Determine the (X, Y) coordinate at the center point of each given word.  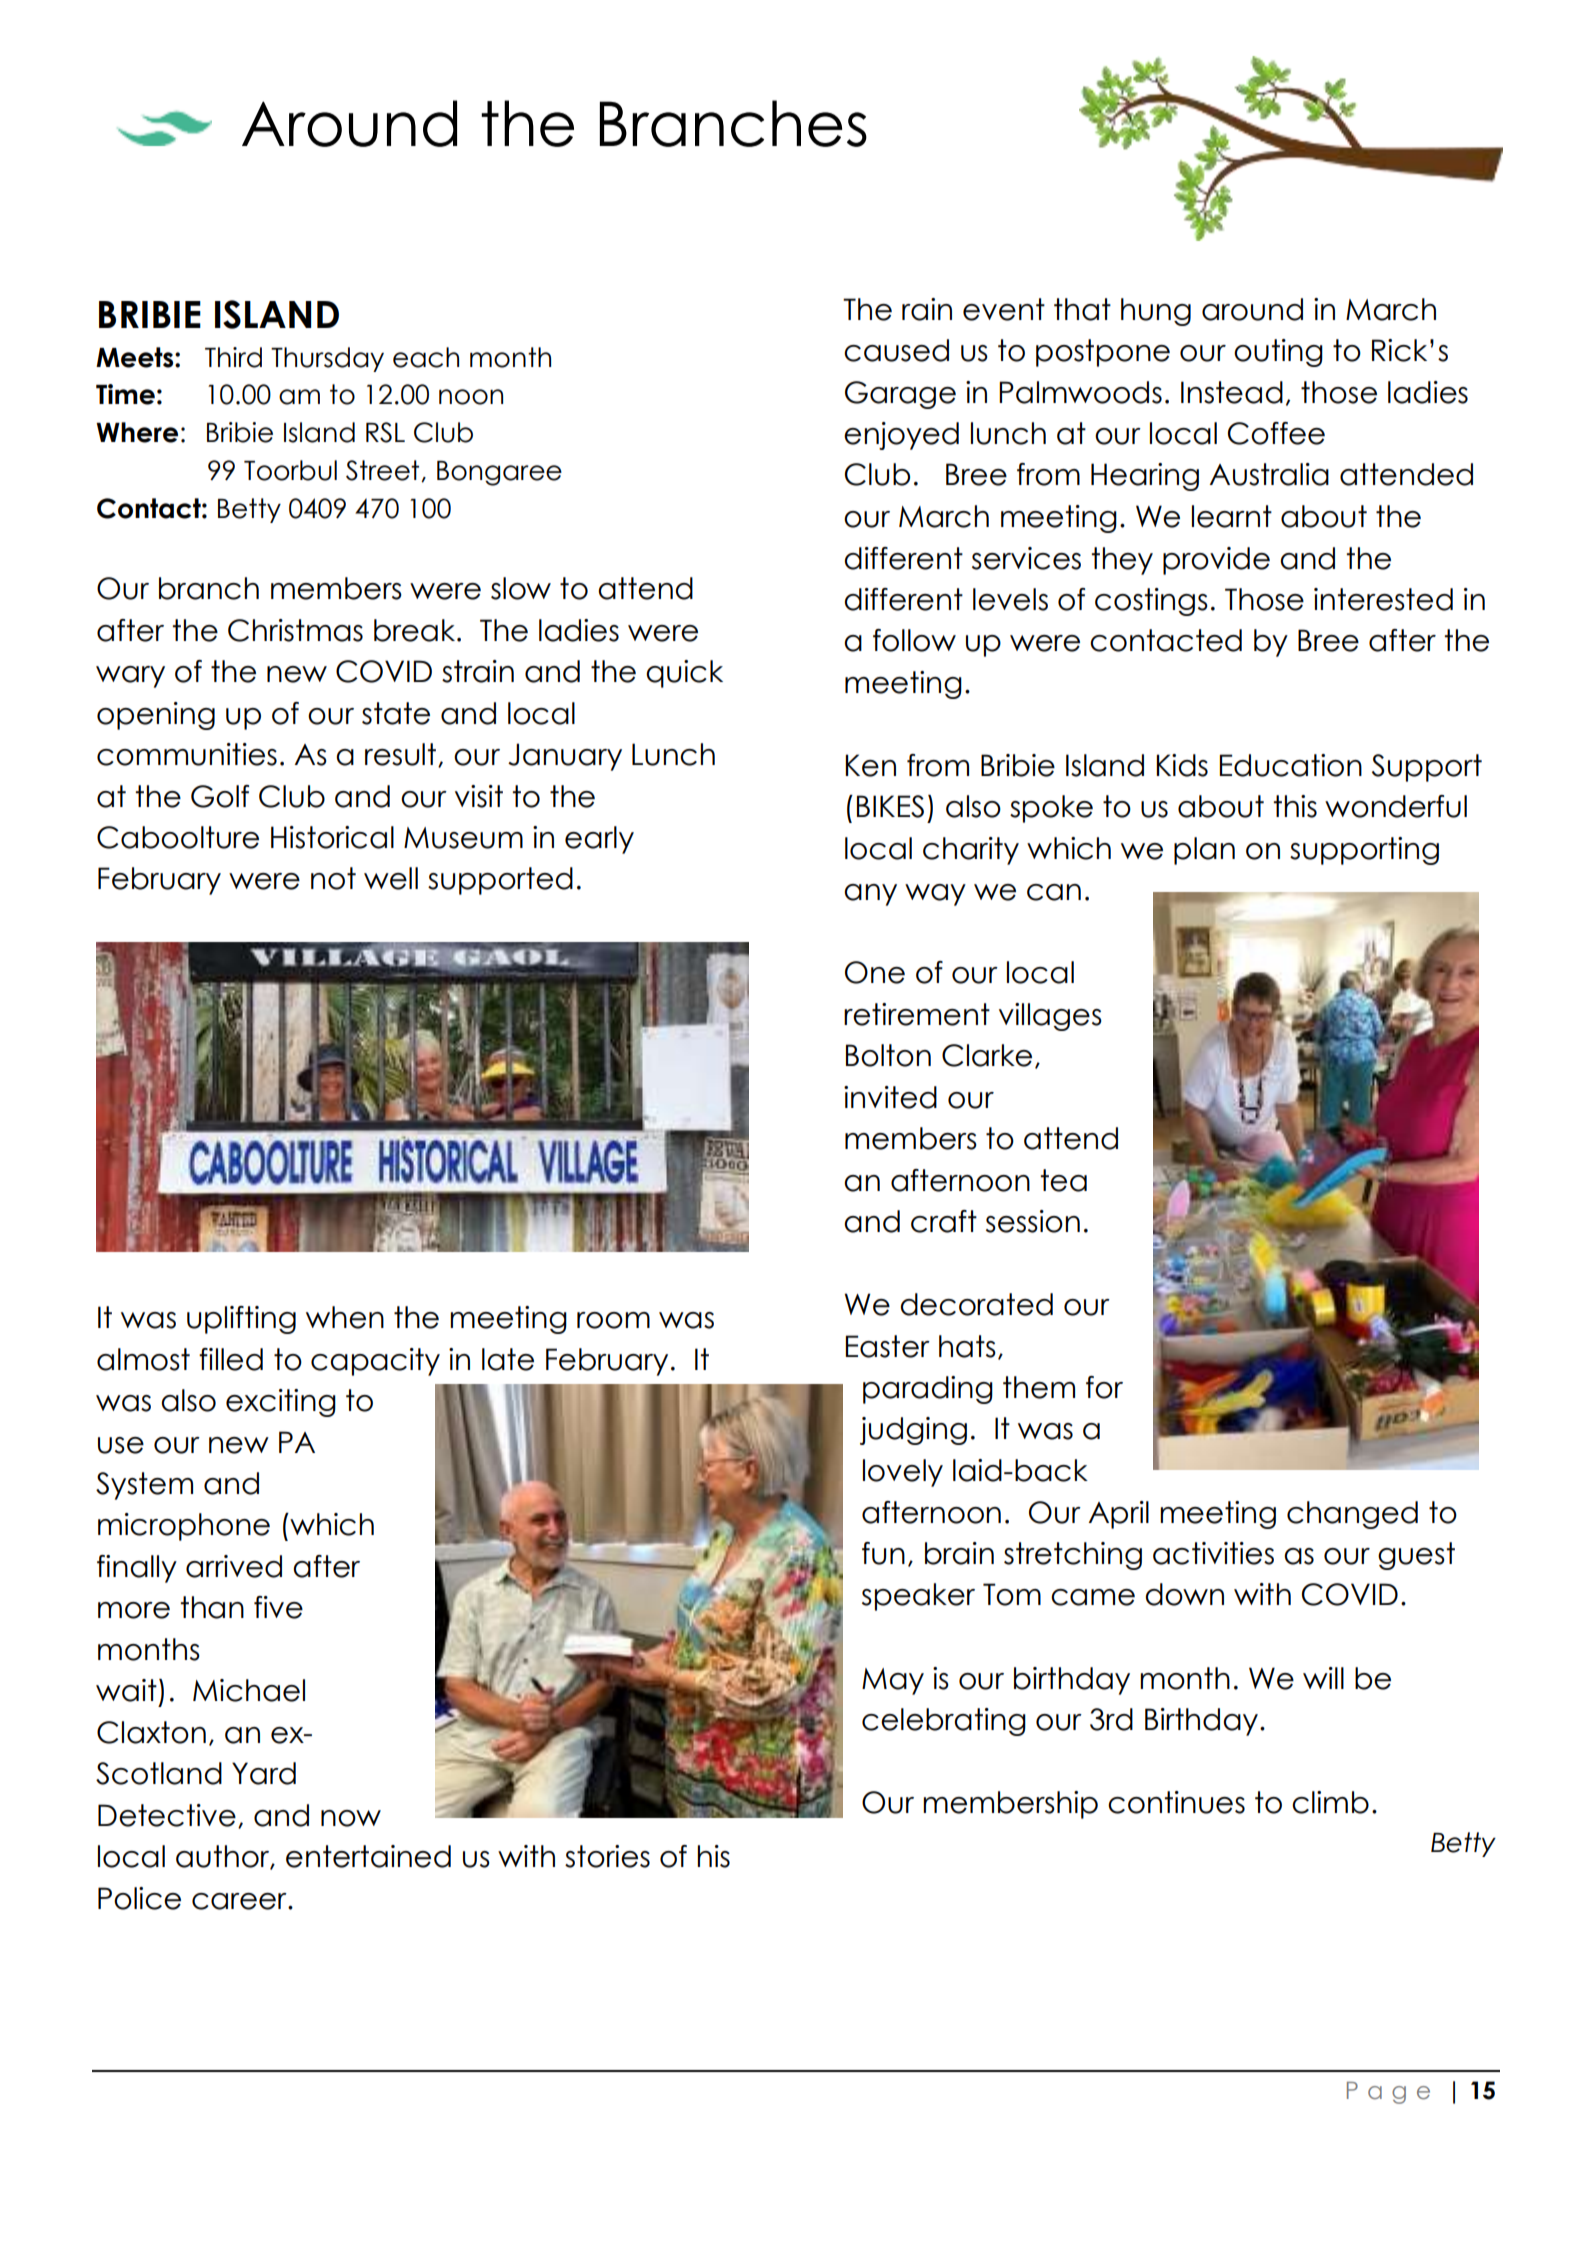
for (1104, 1387)
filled (231, 1359)
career (240, 1901)
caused (896, 350)
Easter (888, 1346)
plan (1204, 851)
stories (607, 1856)
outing (1278, 353)
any (870, 895)
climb (1330, 1802)
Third (233, 357)
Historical (332, 837)
